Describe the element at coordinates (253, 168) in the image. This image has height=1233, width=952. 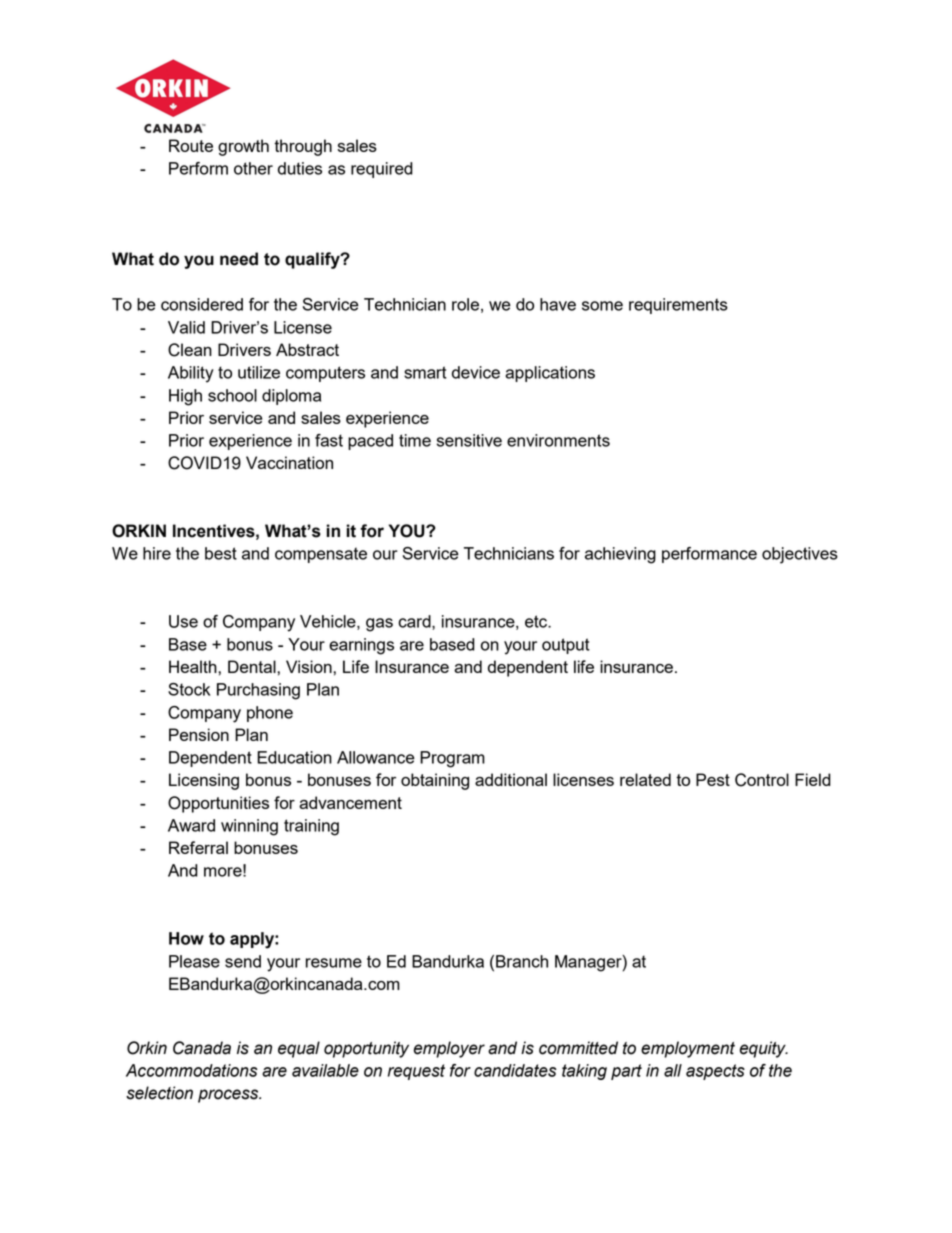
I see `other` at that location.
